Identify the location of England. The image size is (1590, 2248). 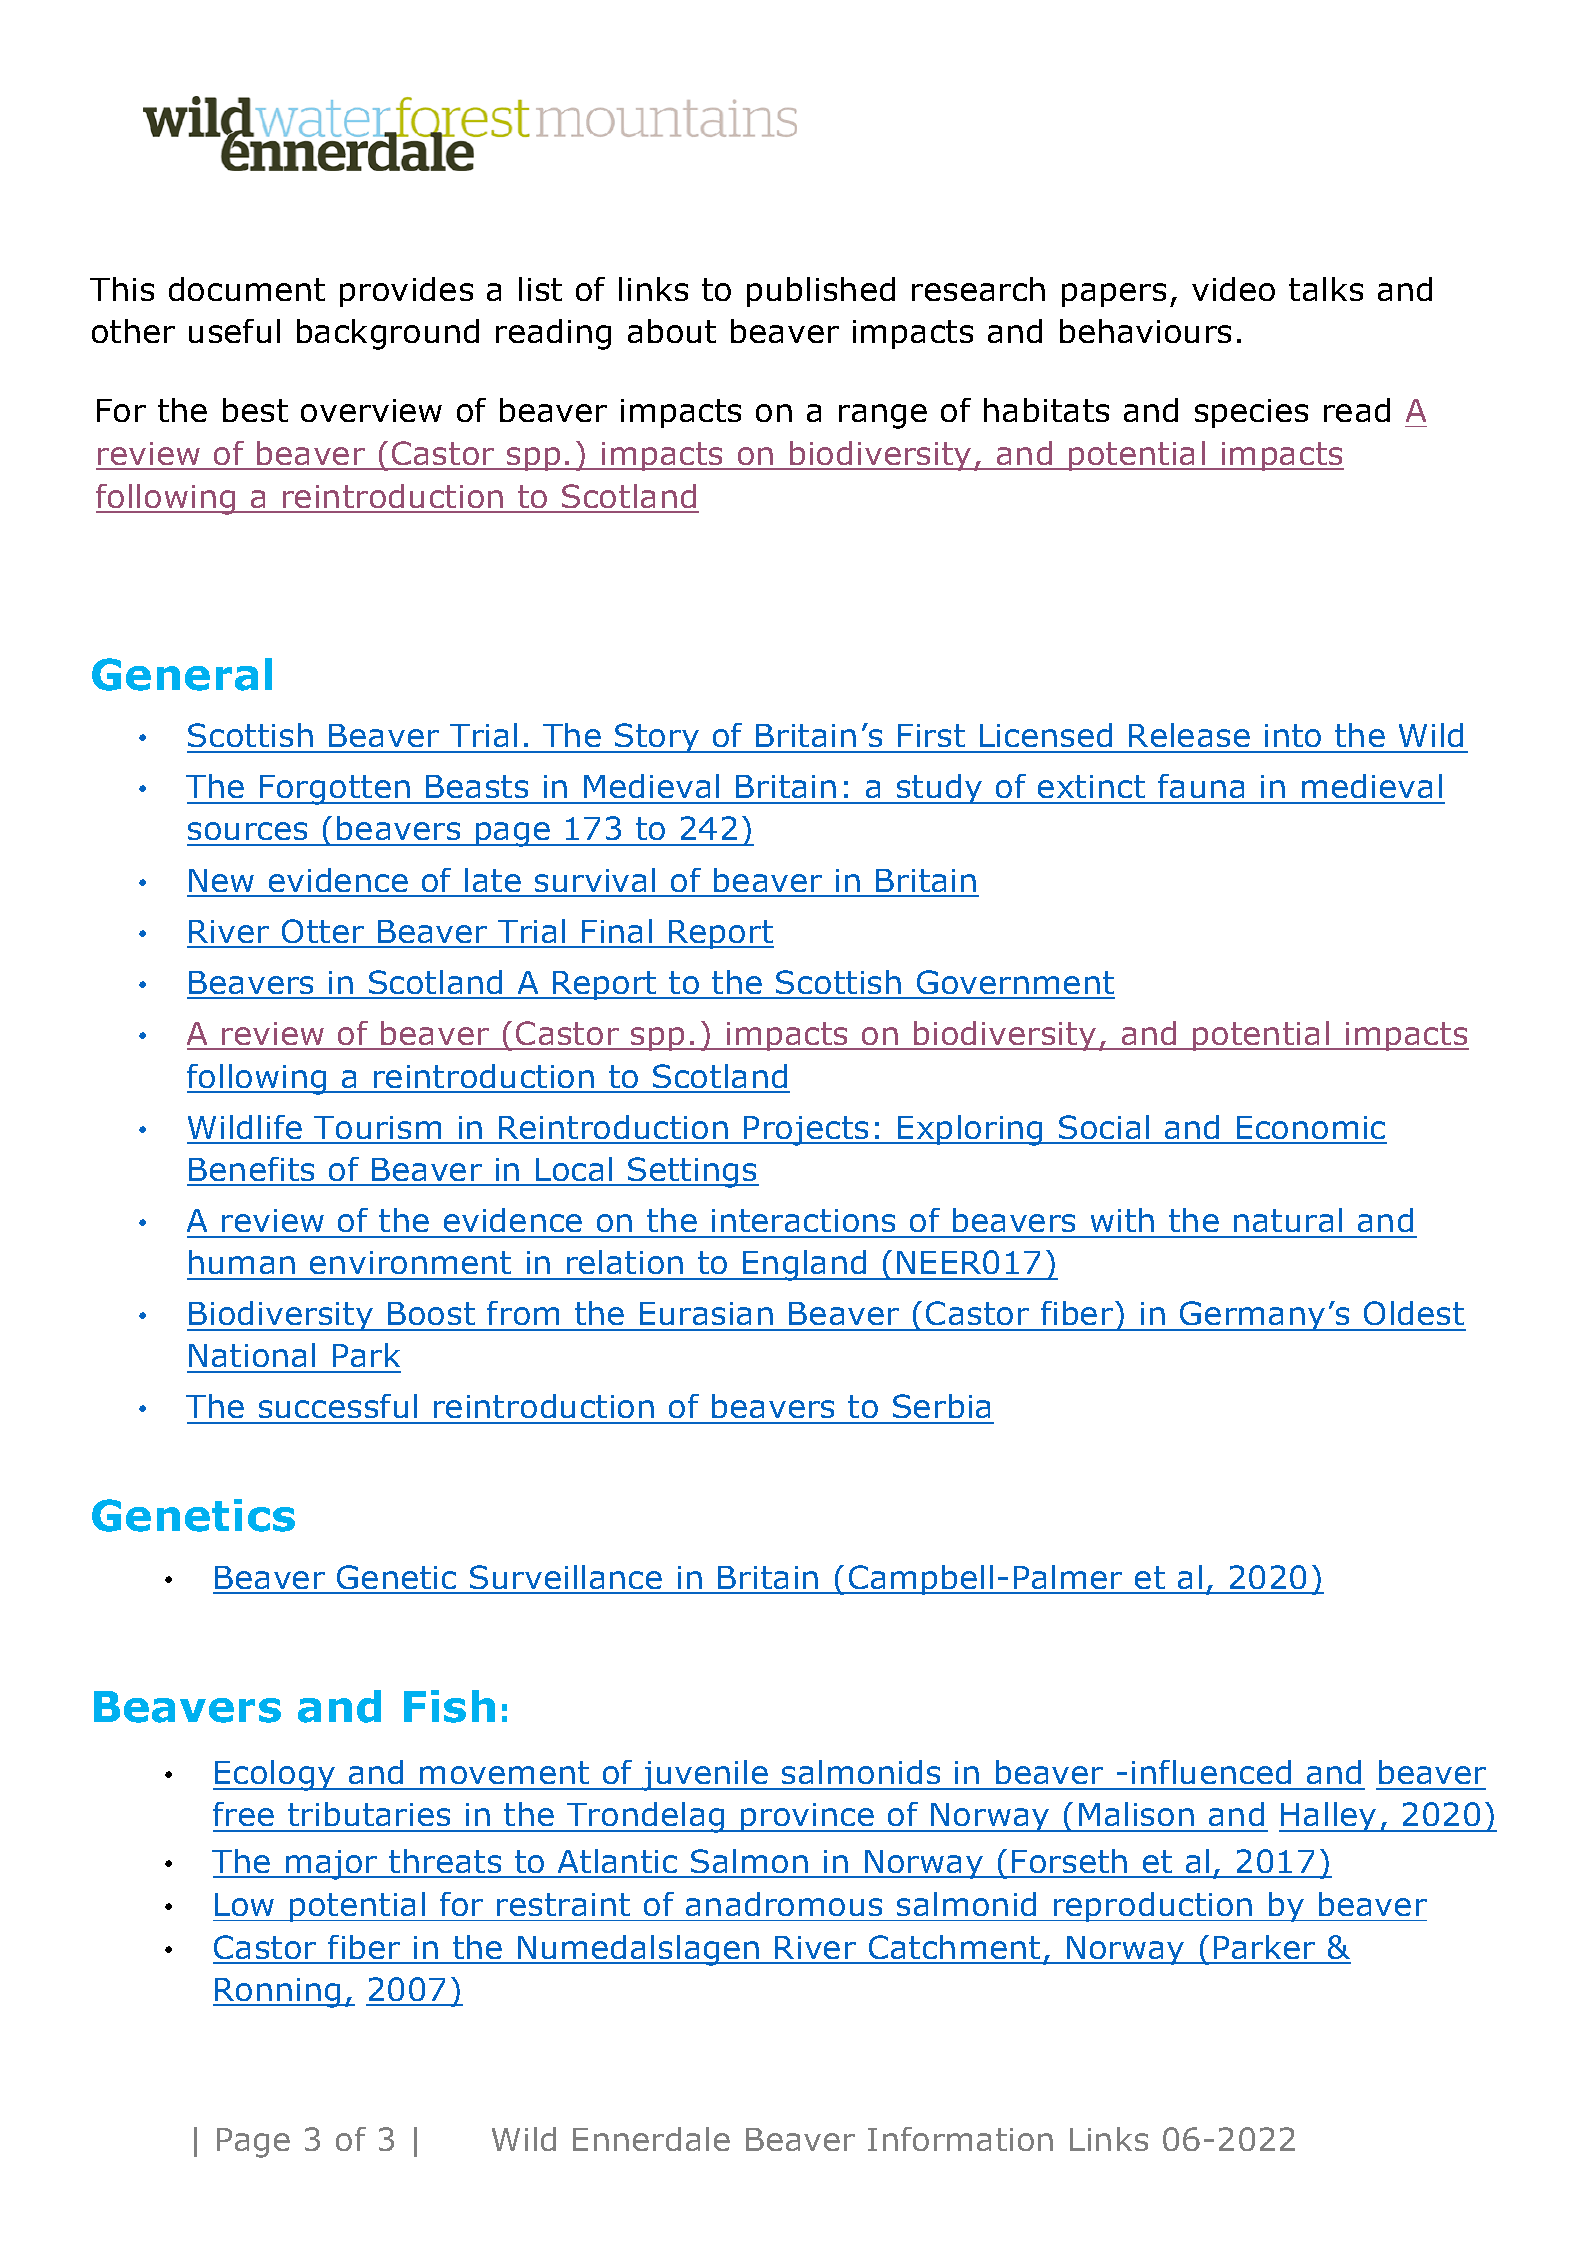
(805, 1265).
